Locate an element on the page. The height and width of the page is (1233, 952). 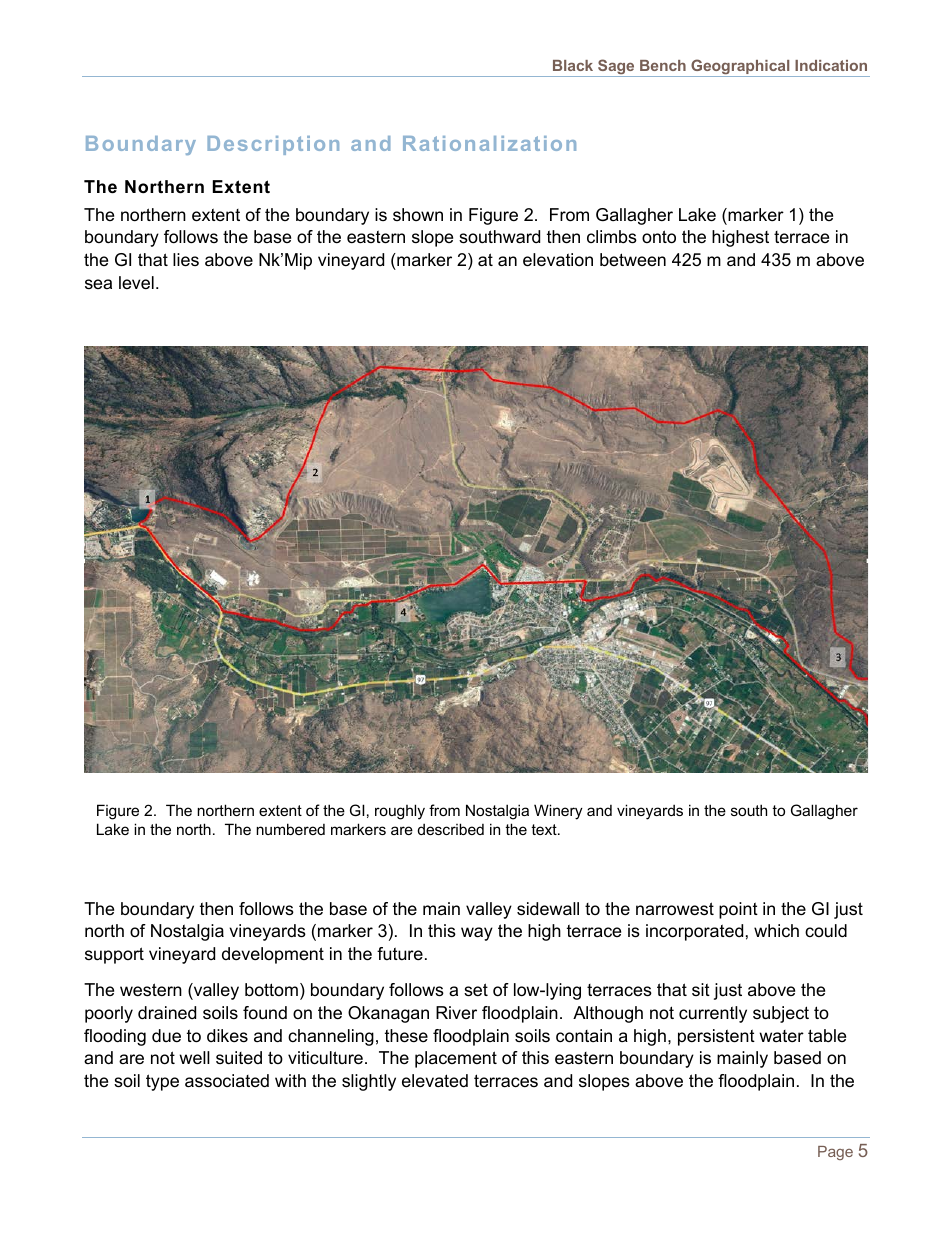
numbered is located at coordinates (290, 829).
